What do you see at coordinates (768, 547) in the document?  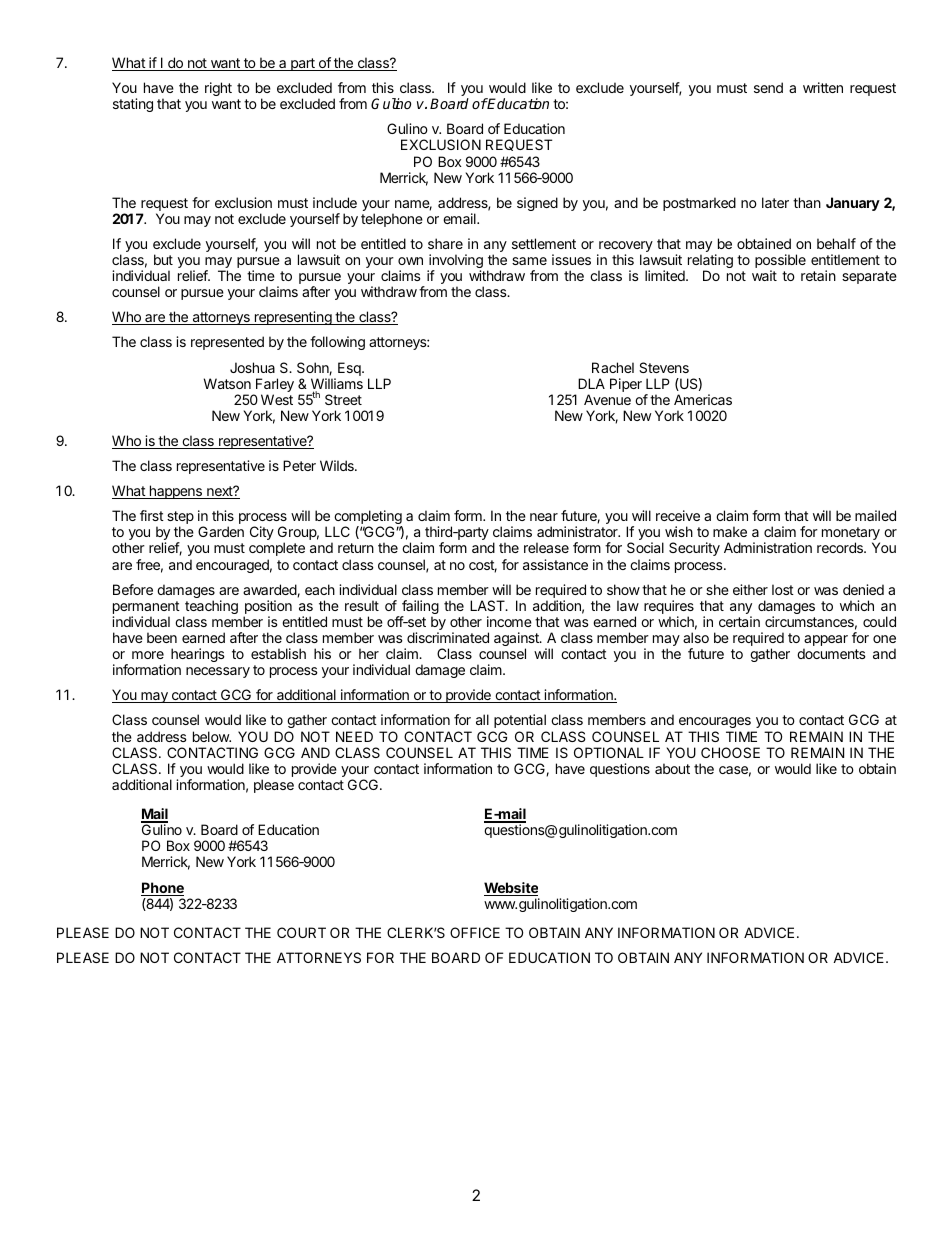 I see `Administration` at bounding box center [768, 547].
